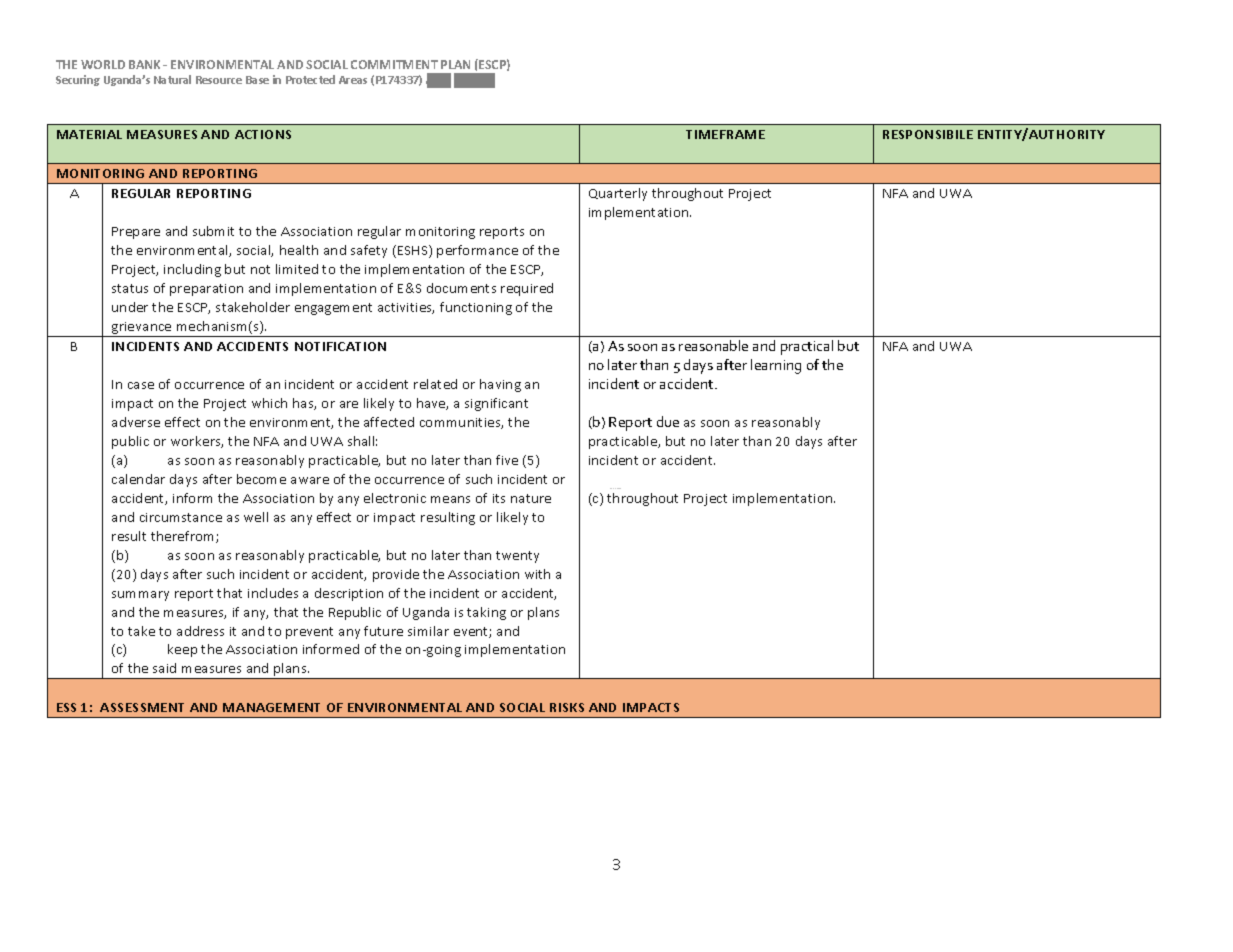  Describe the element at coordinates (725, 134) in the screenshot. I see `TIMEFRAME` at that location.
